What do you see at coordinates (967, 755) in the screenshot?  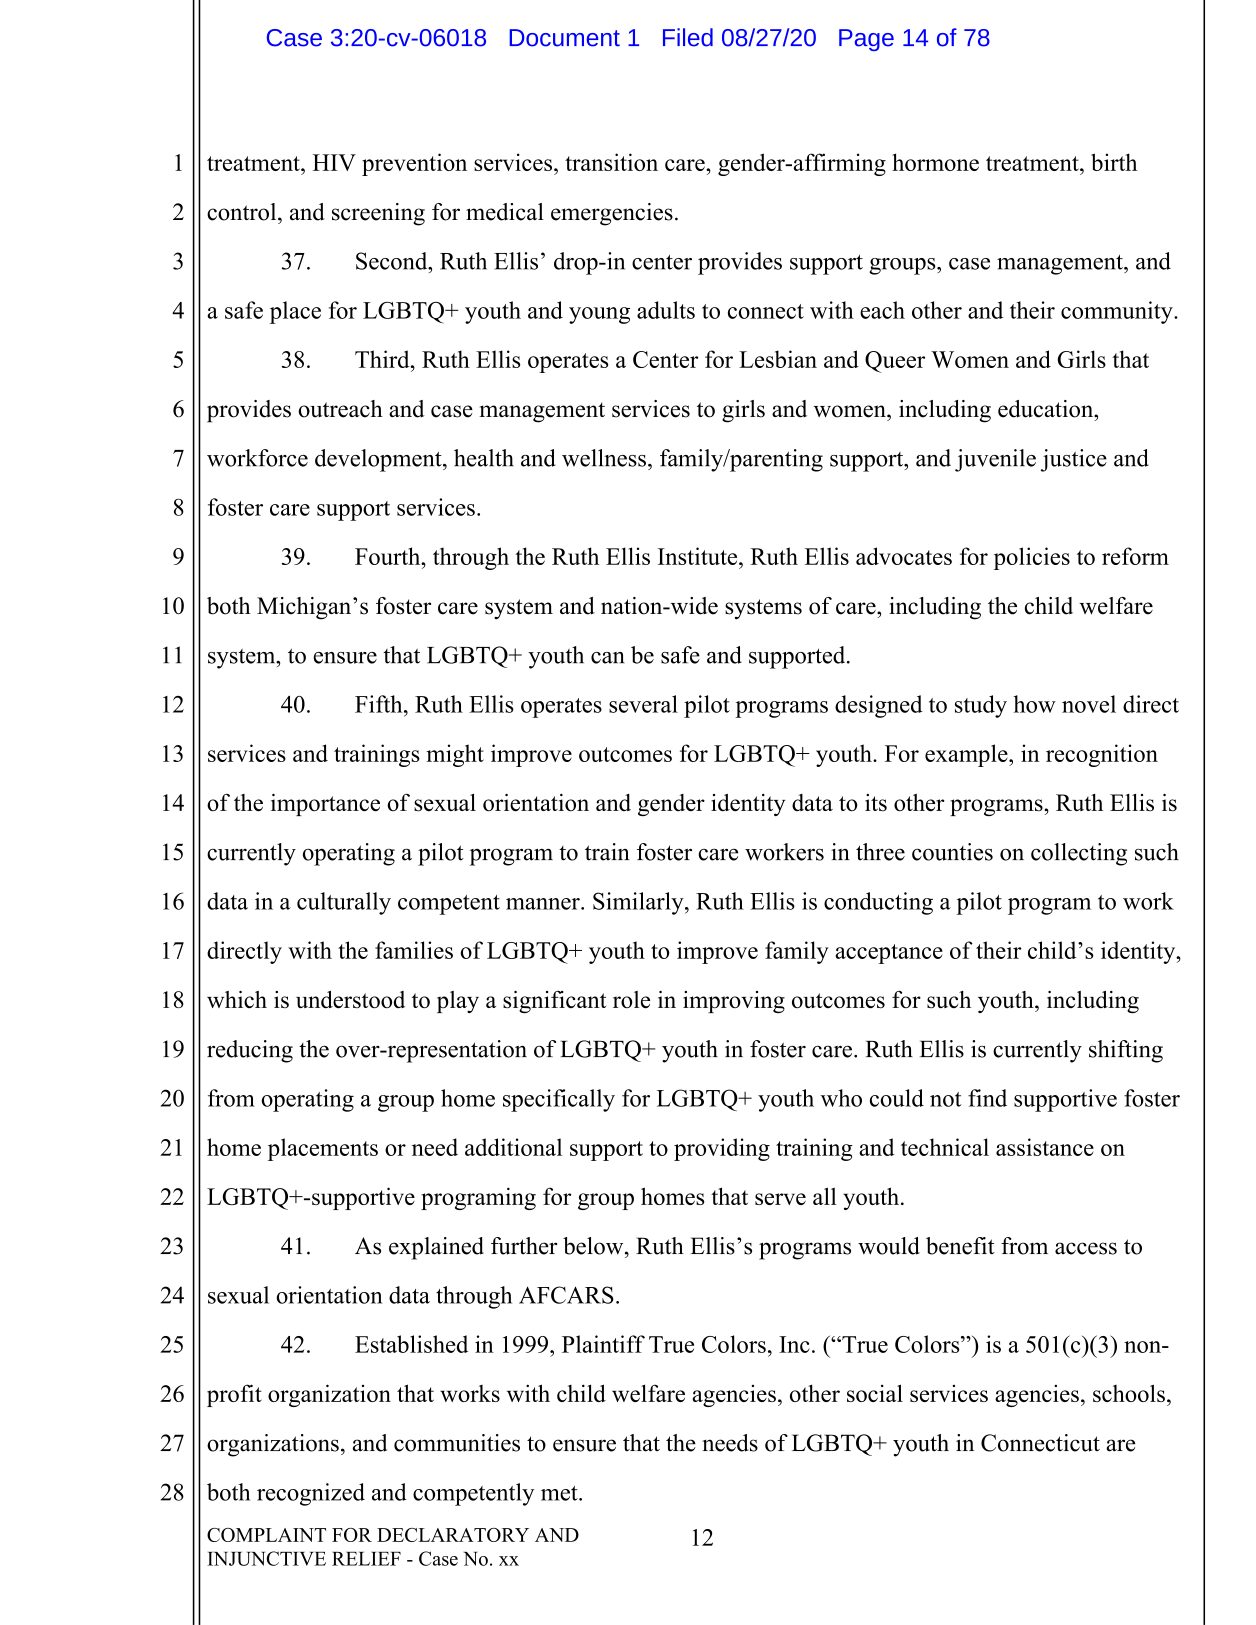 I see `example` at bounding box center [967, 755].
